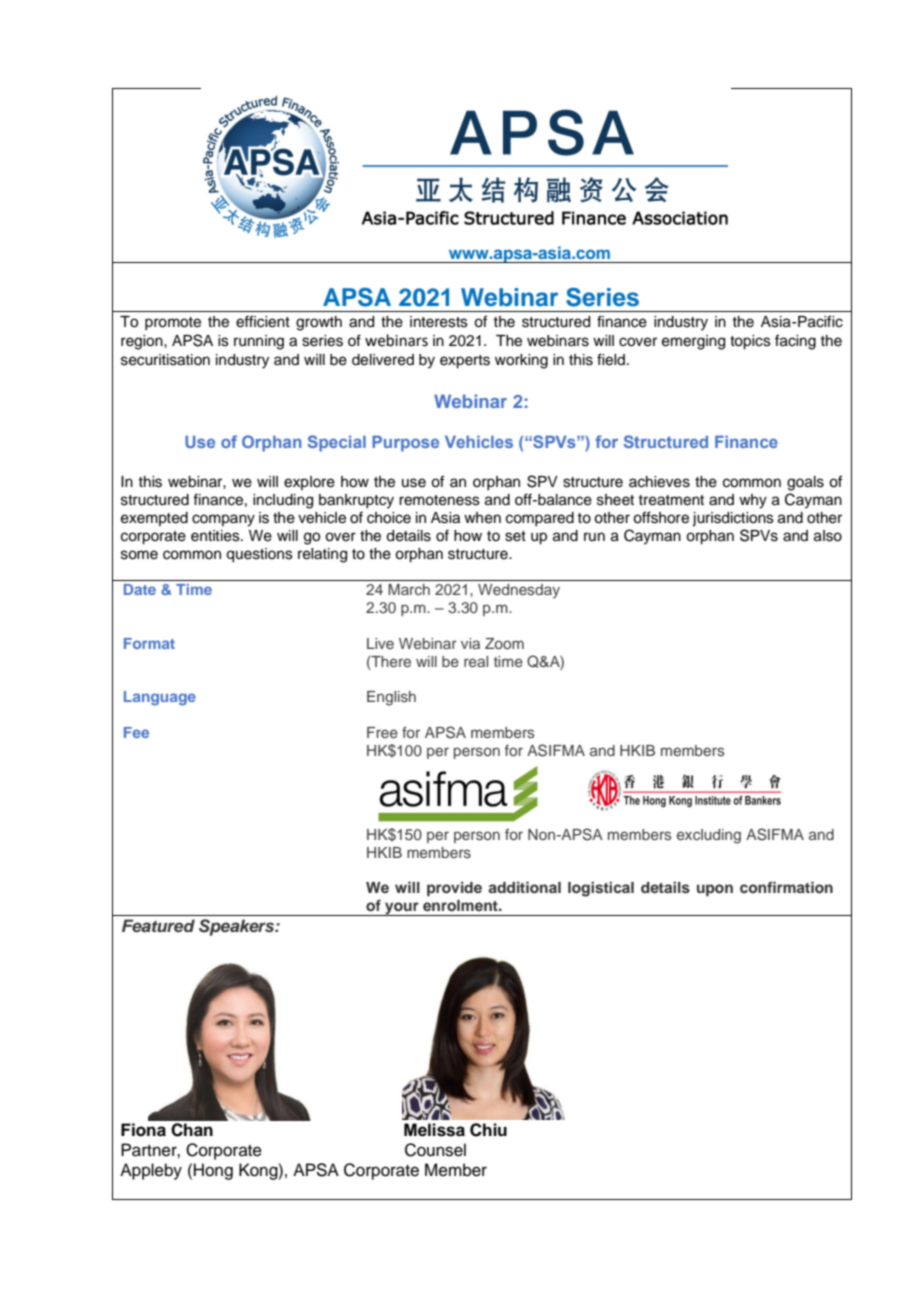 The width and height of the screenshot is (924, 1308). Describe the element at coordinates (715, 890) in the screenshot. I see `upon` at that location.
